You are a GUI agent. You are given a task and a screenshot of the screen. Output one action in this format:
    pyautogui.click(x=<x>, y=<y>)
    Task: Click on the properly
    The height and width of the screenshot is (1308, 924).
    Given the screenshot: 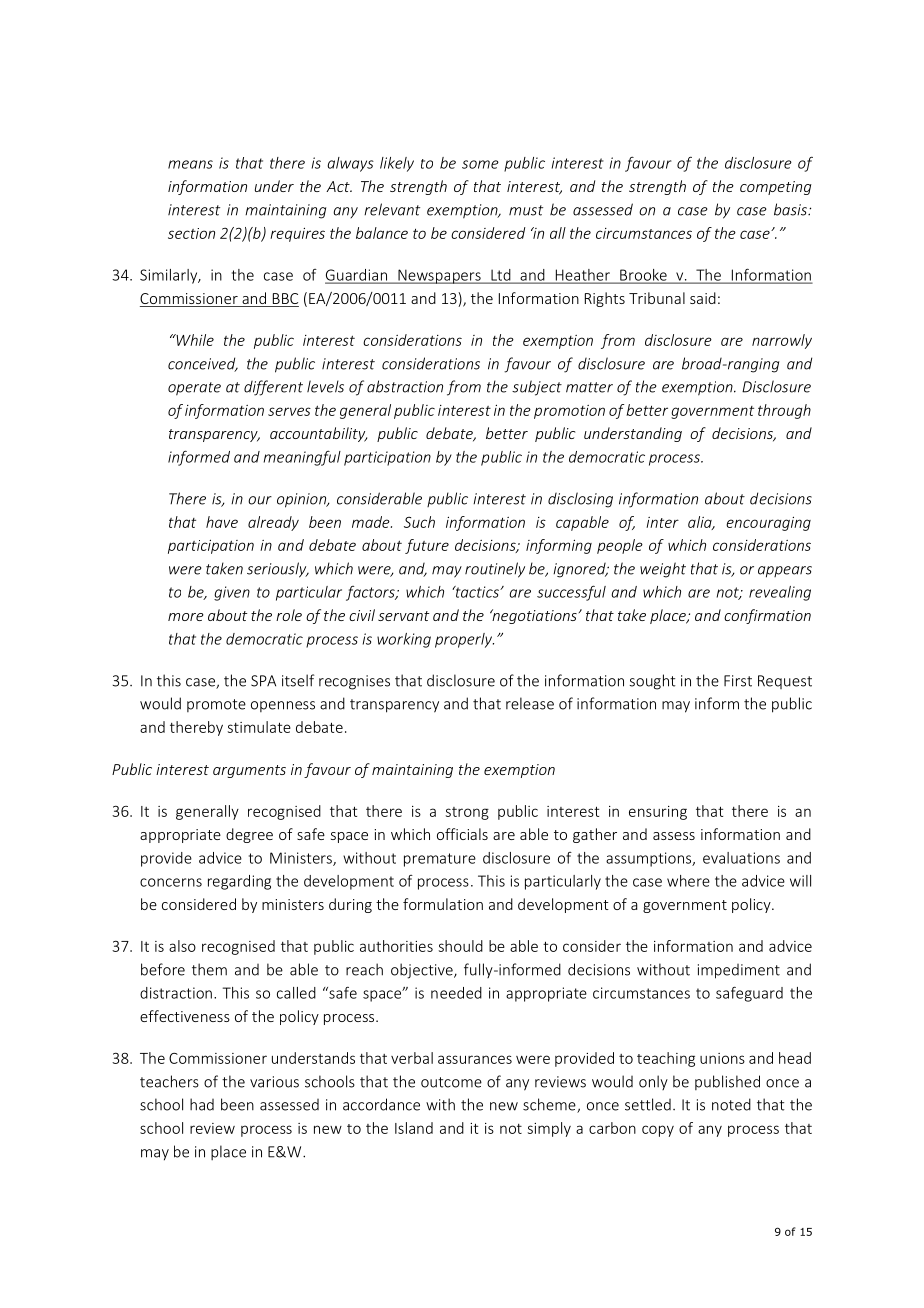 What is the action you would take?
    pyautogui.click(x=464, y=640)
